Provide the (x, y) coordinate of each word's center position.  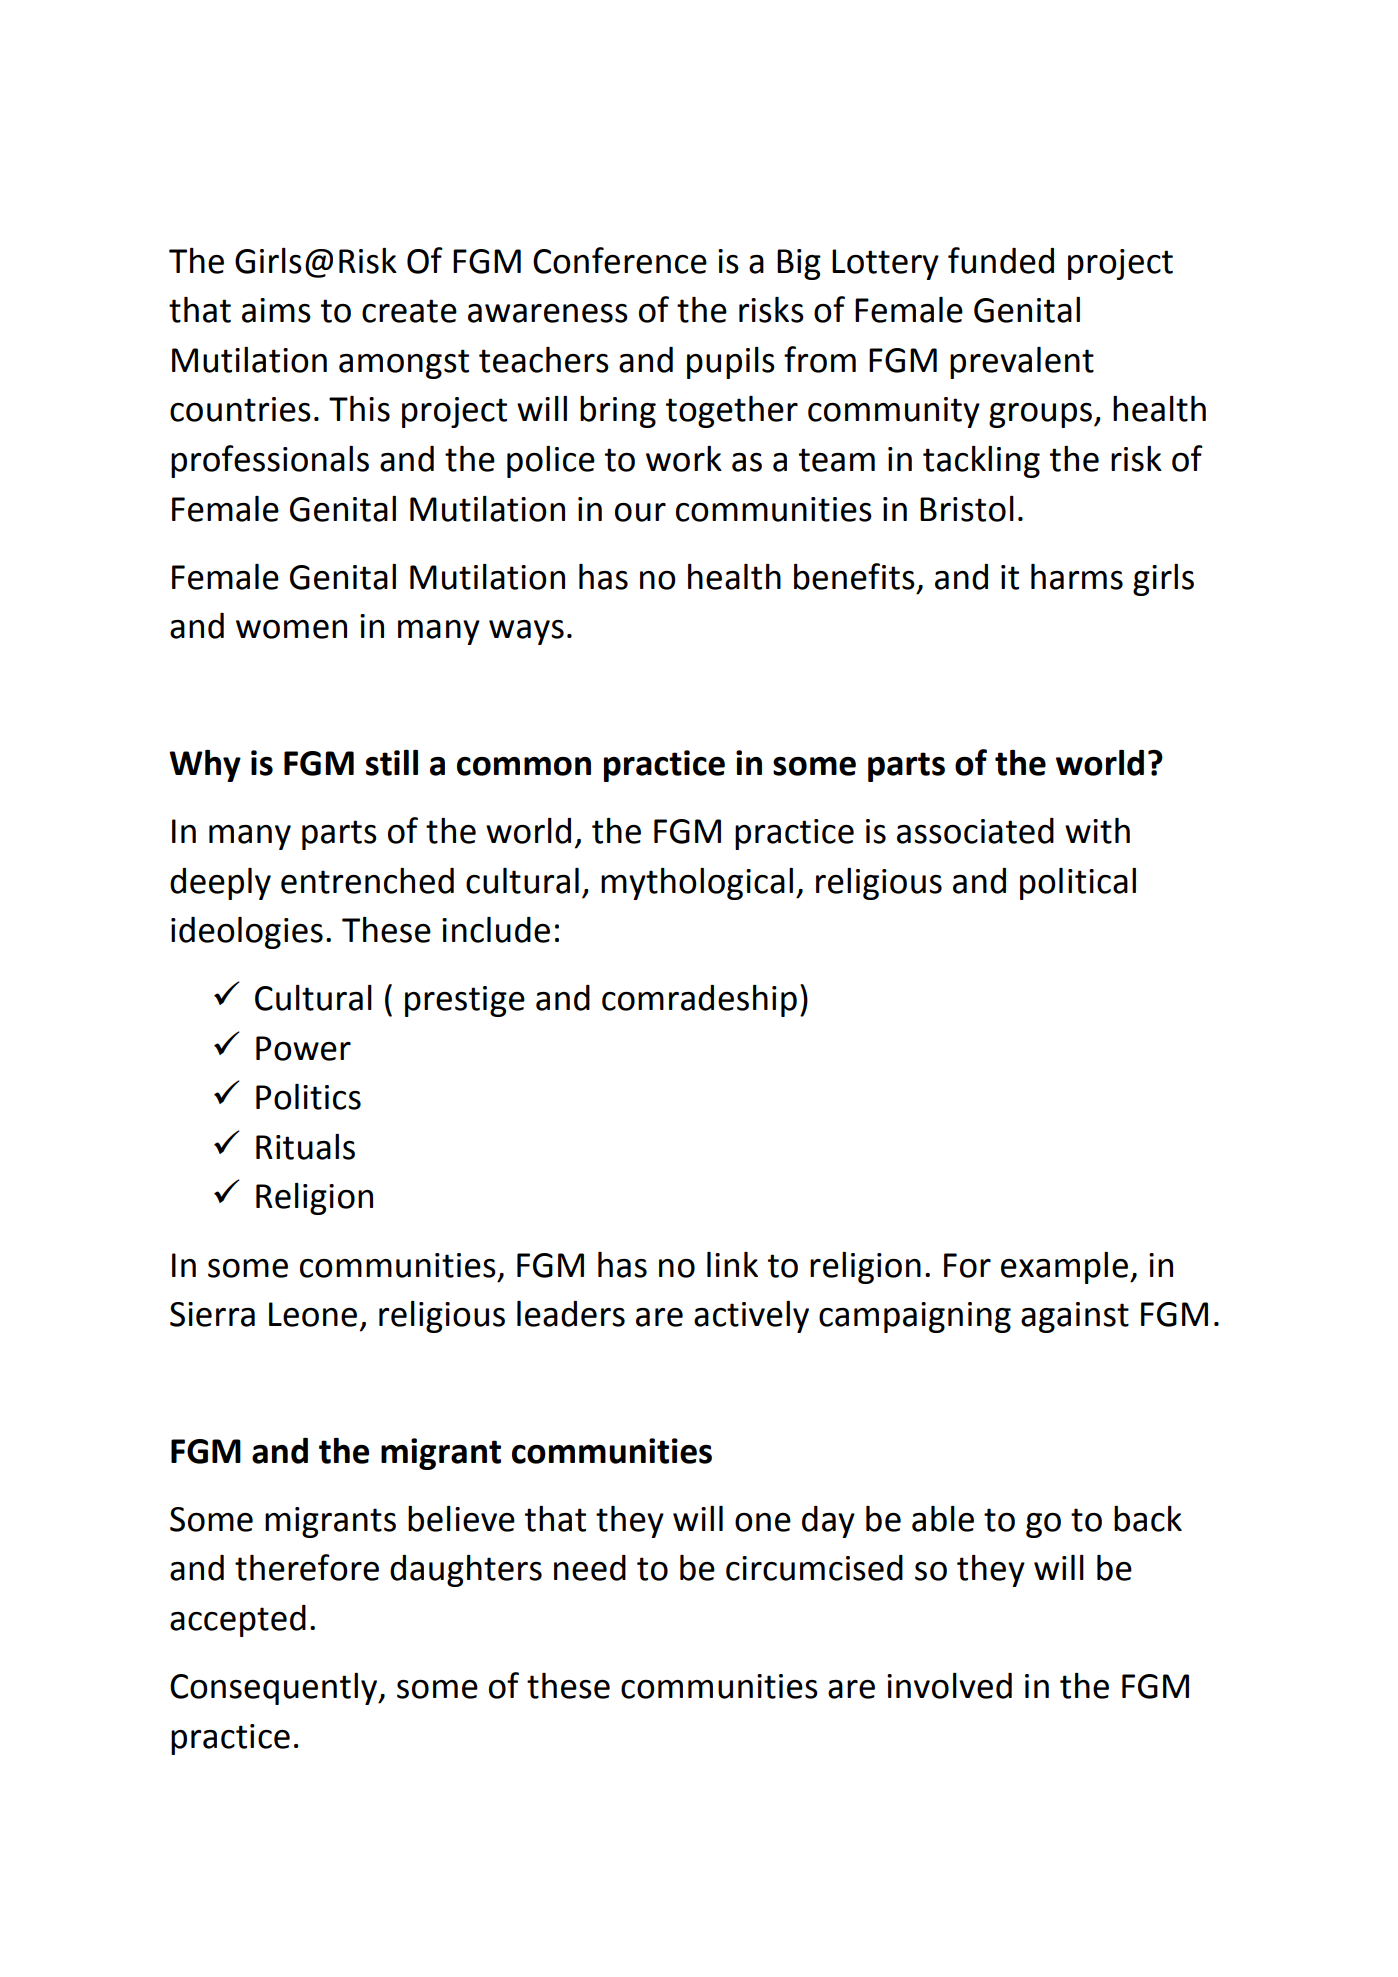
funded (1001, 260)
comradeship (699, 1001)
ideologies (247, 933)
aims (276, 310)
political (1078, 884)
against (1075, 1317)
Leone (313, 1314)
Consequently (275, 1689)
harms (1077, 577)
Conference (620, 260)
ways (526, 632)
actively (751, 1317)
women (291, 629)
